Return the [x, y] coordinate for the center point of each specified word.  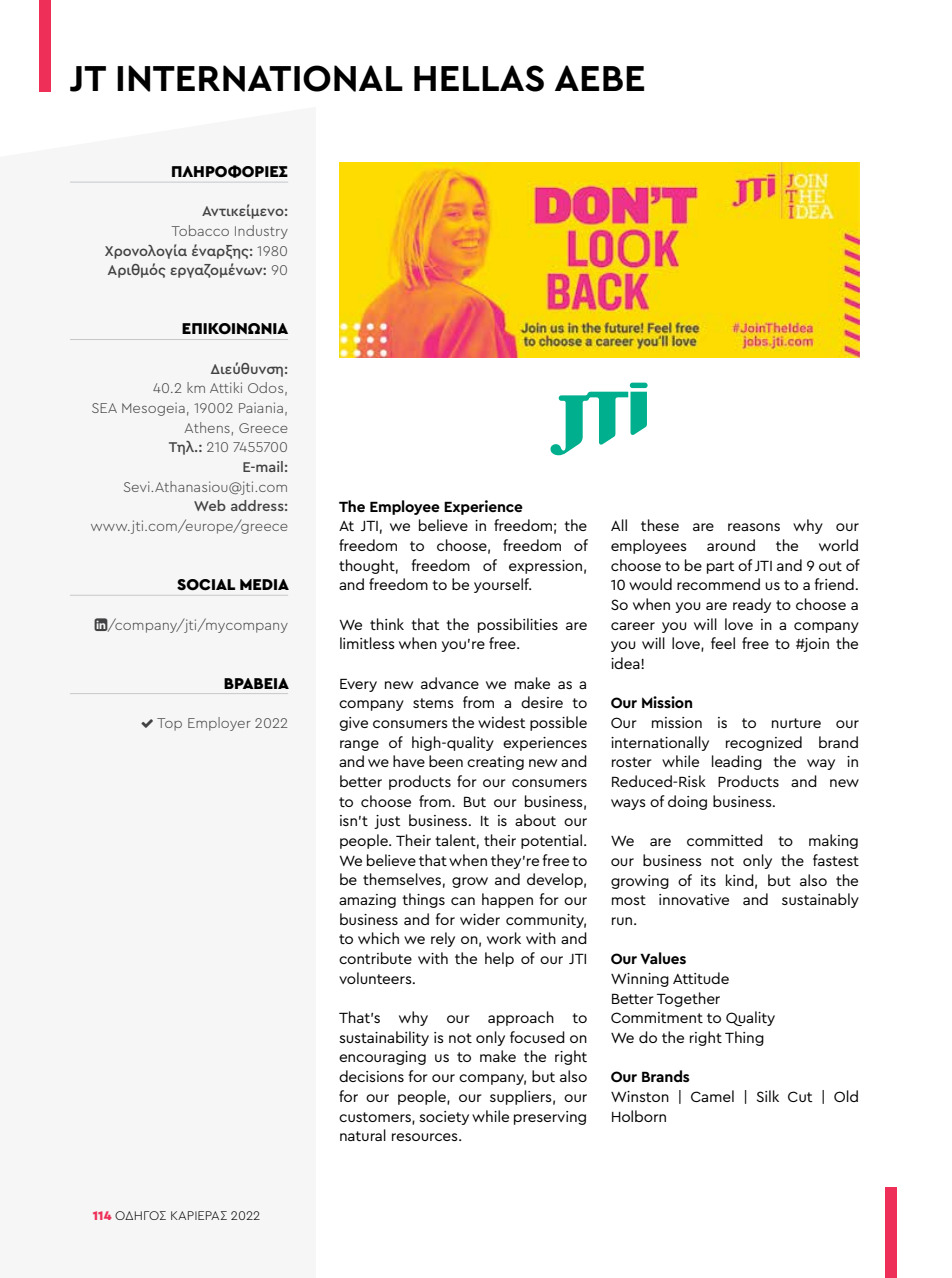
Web [210, 505]
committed [725, 840]
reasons [754, 527]
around [731, 545]
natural [363, 1135]
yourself [502, 585]
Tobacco [200, 230]
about [535, 820]
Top [169, 724]
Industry [261, 232]
